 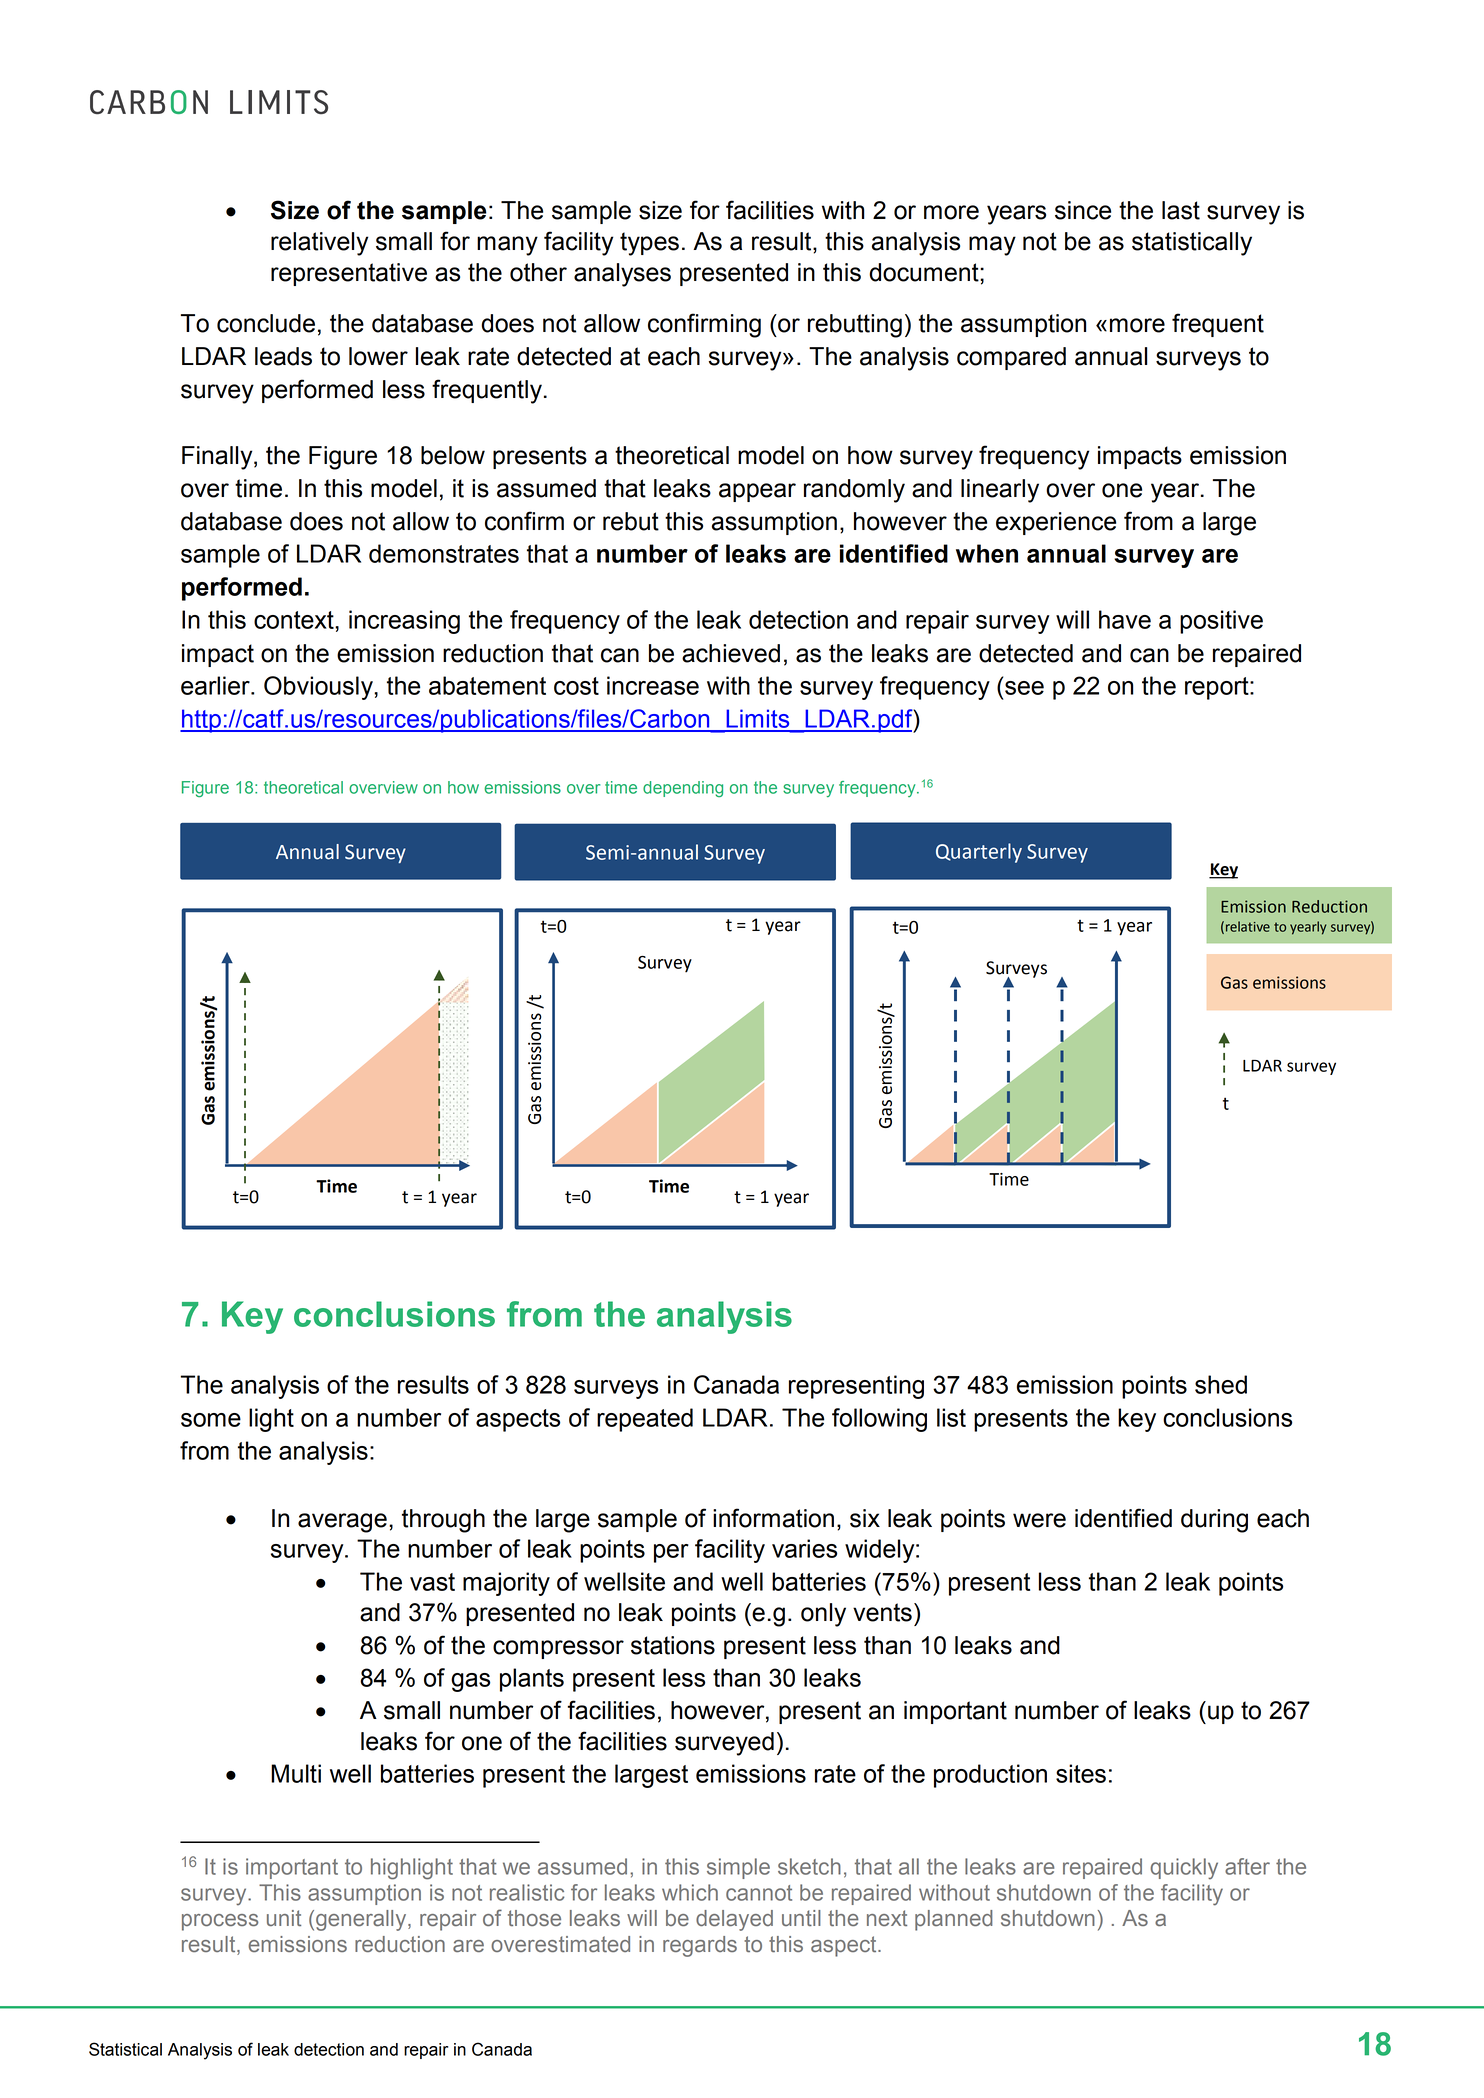 I want to click on generally, so click(x=362, y=1920).
